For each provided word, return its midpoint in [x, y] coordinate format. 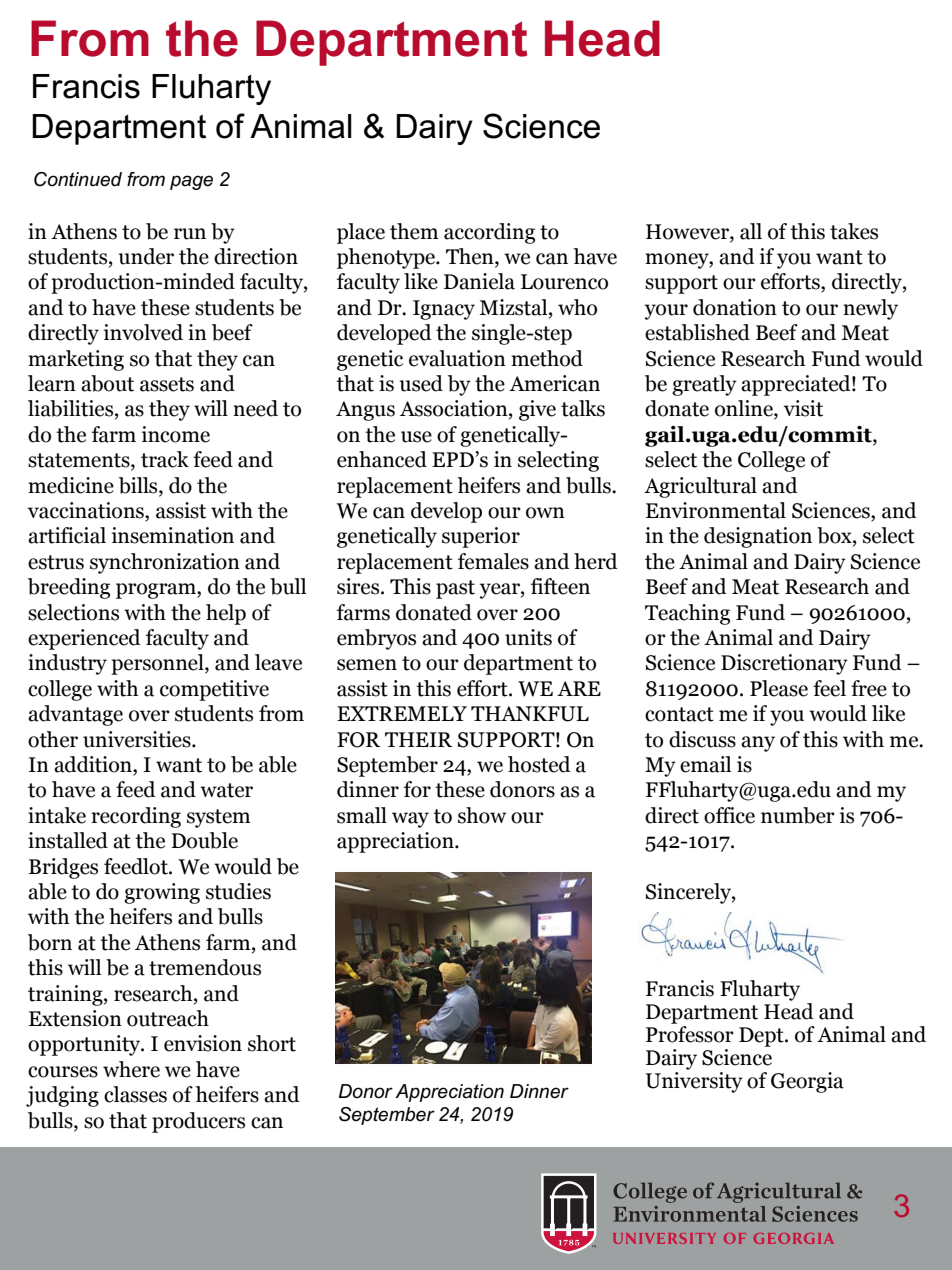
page [191, 182]
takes [854, 231]
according [489, 233]
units [528, 637]
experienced [84, 639]
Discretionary [784, 664]
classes [135, 1094]
